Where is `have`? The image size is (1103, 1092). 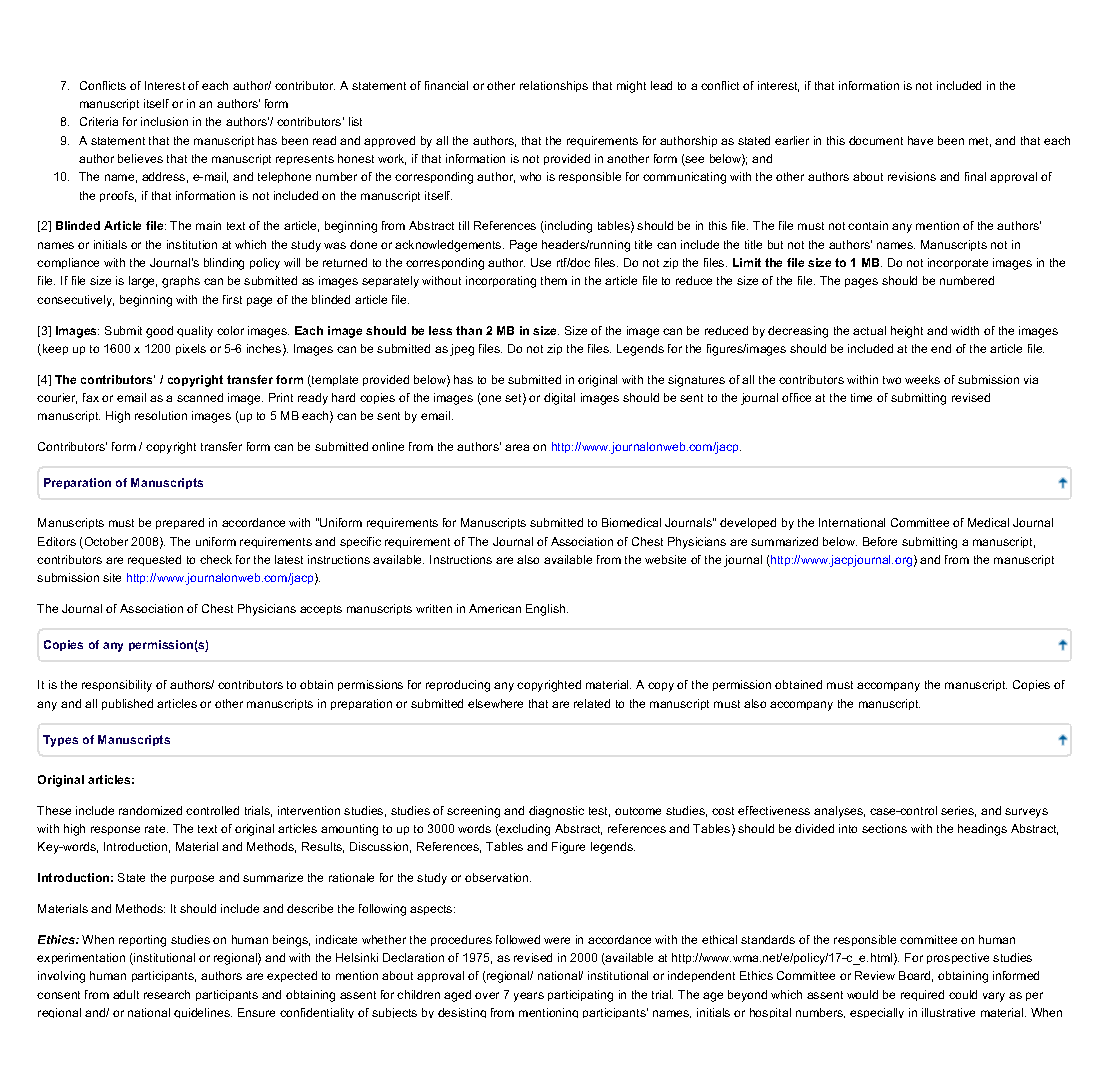 have is located at coordinates (920, 140).
